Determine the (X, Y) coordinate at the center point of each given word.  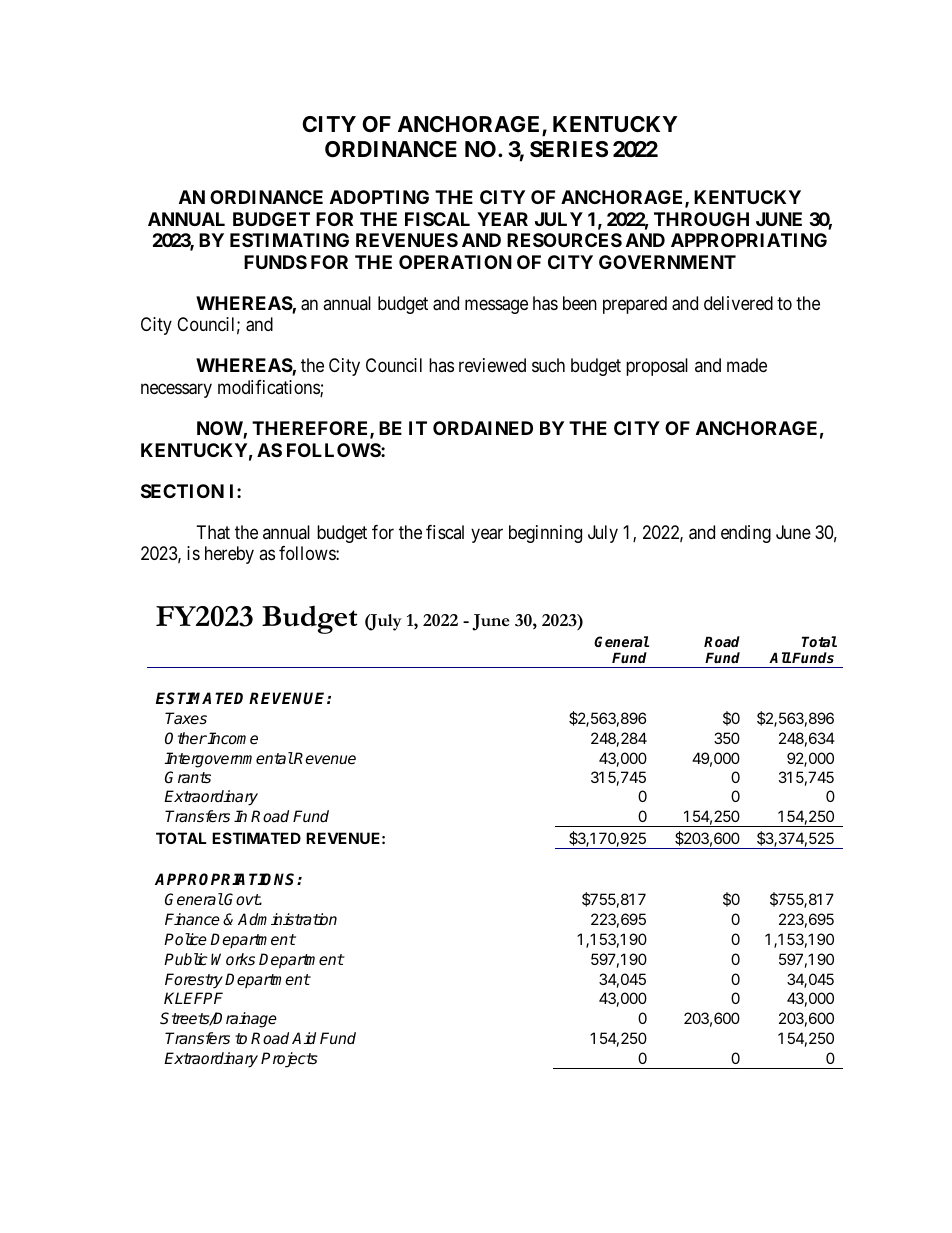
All (780, 657)
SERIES (569, 149)
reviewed (492, 365)
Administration (287, 919)
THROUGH (701, 219)
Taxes (186, 718)
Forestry (194, 981)
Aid (304, 1038)
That (213, 532)
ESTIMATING (289, 240)
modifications (269, 388)
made (747, 365)
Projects (289, 1060)
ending (746, 534)
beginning (545, 534)
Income (232, 738)
